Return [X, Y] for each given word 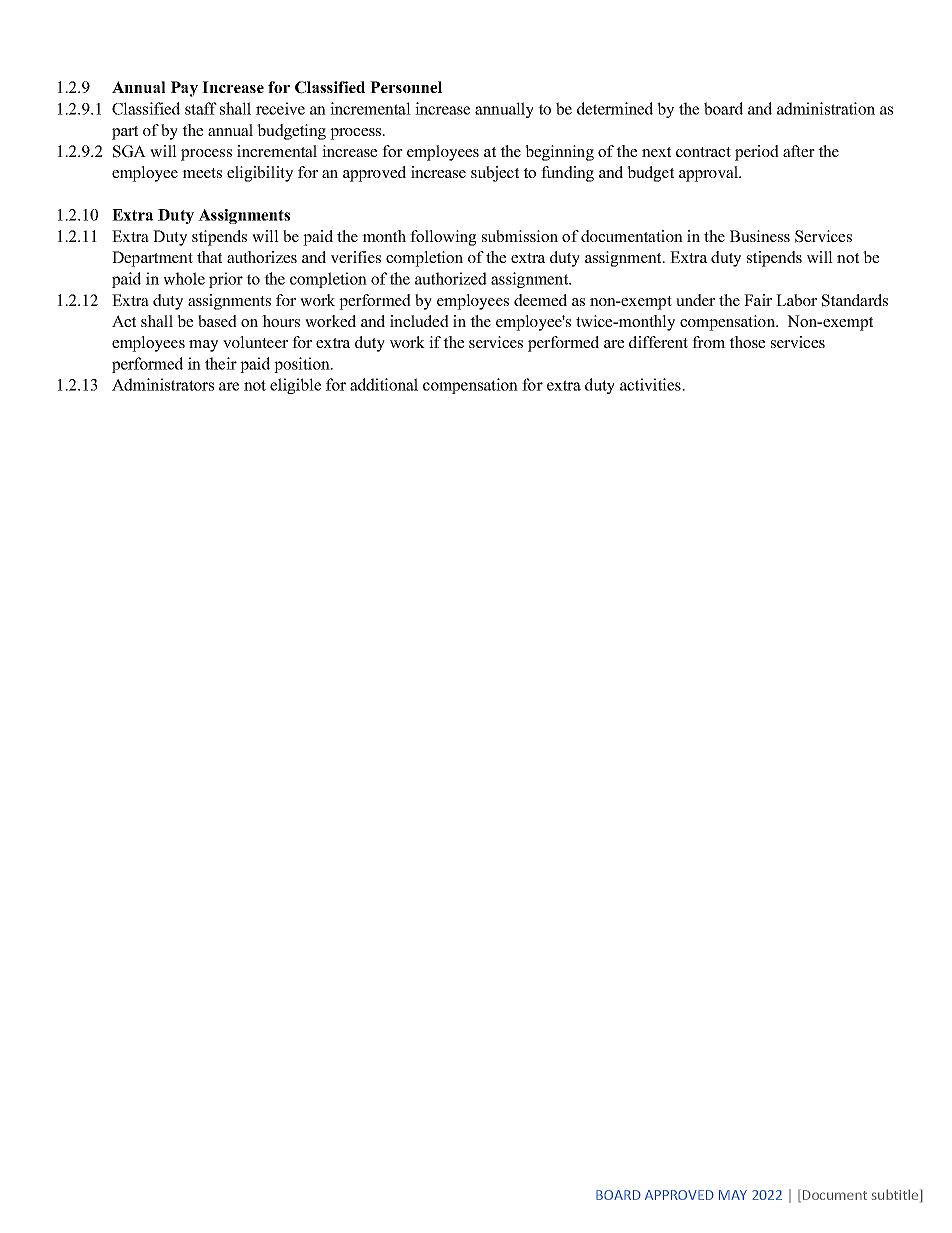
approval [710, 174]
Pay [184, 89]
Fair [758, 300]
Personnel [406, 87]
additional [384, 384]
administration [826, 108]
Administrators [163, 384]
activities [651, 384]
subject [495, 174]
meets [202, 173]
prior [226, 280]
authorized [451, 278]
